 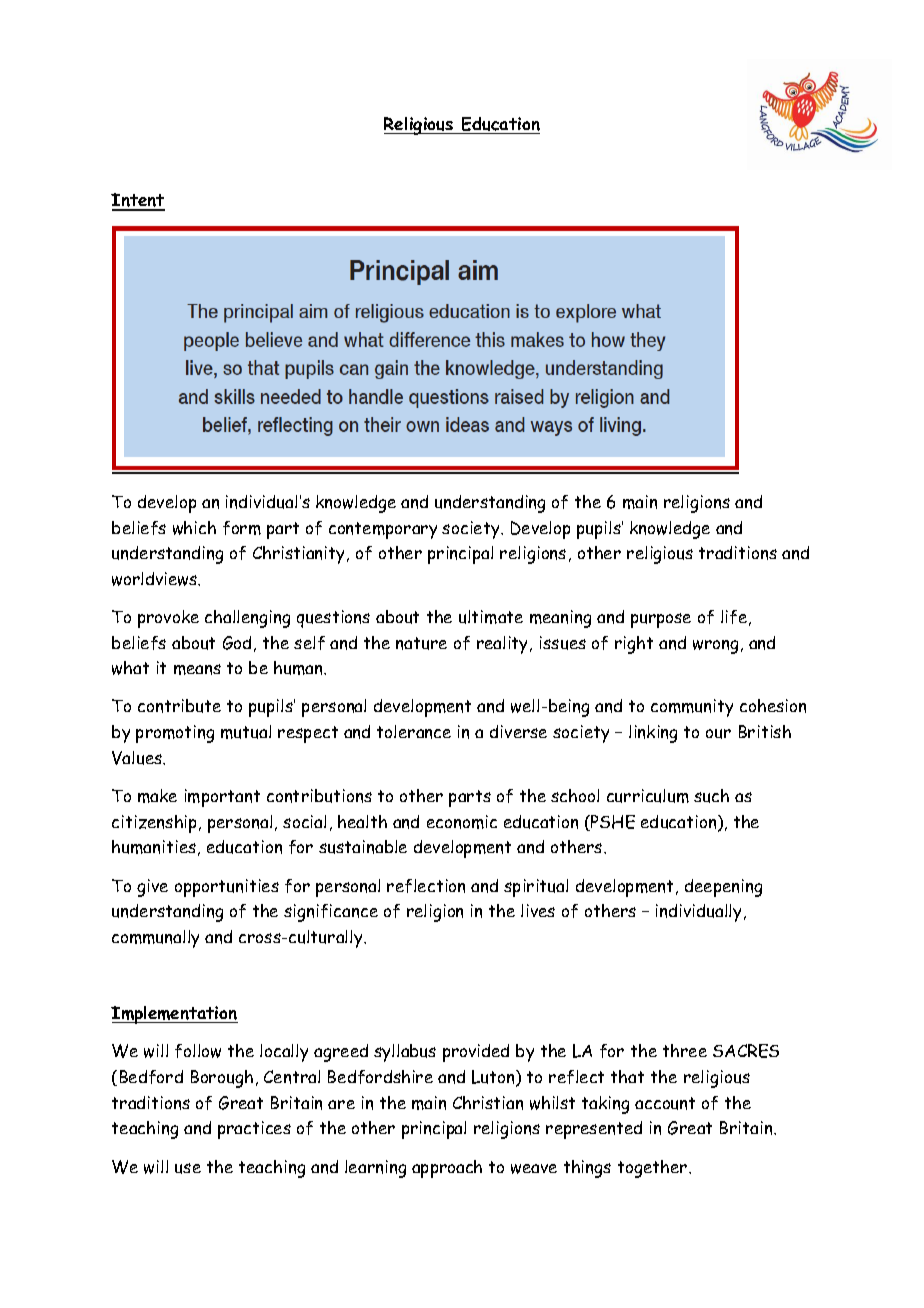 What do you see at coordinates (692, 708) in the screenshot?
I see `community` at bounding box center [692, 708].
